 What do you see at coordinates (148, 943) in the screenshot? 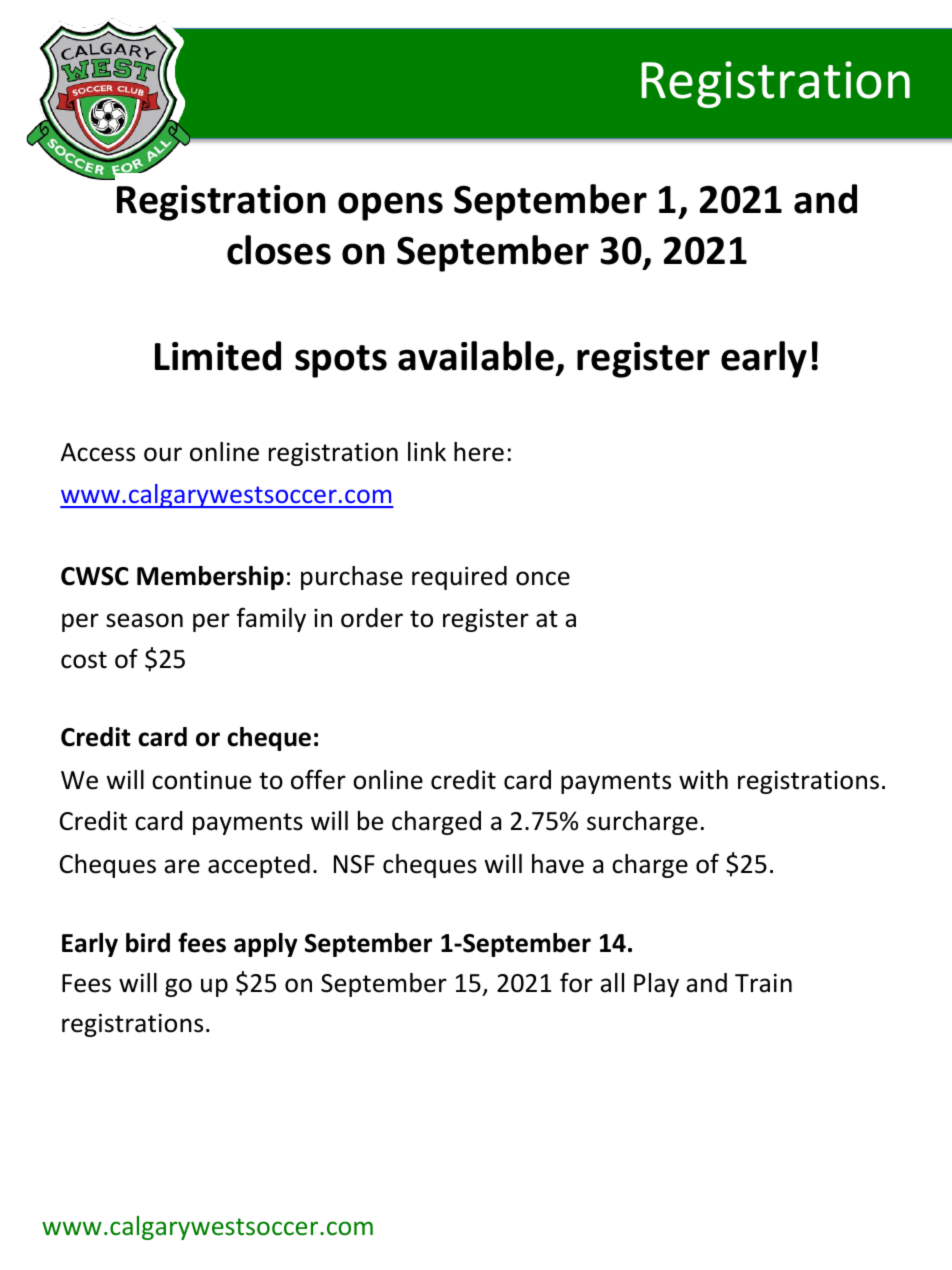
I see `bird` at bounding box center [148, 943].
